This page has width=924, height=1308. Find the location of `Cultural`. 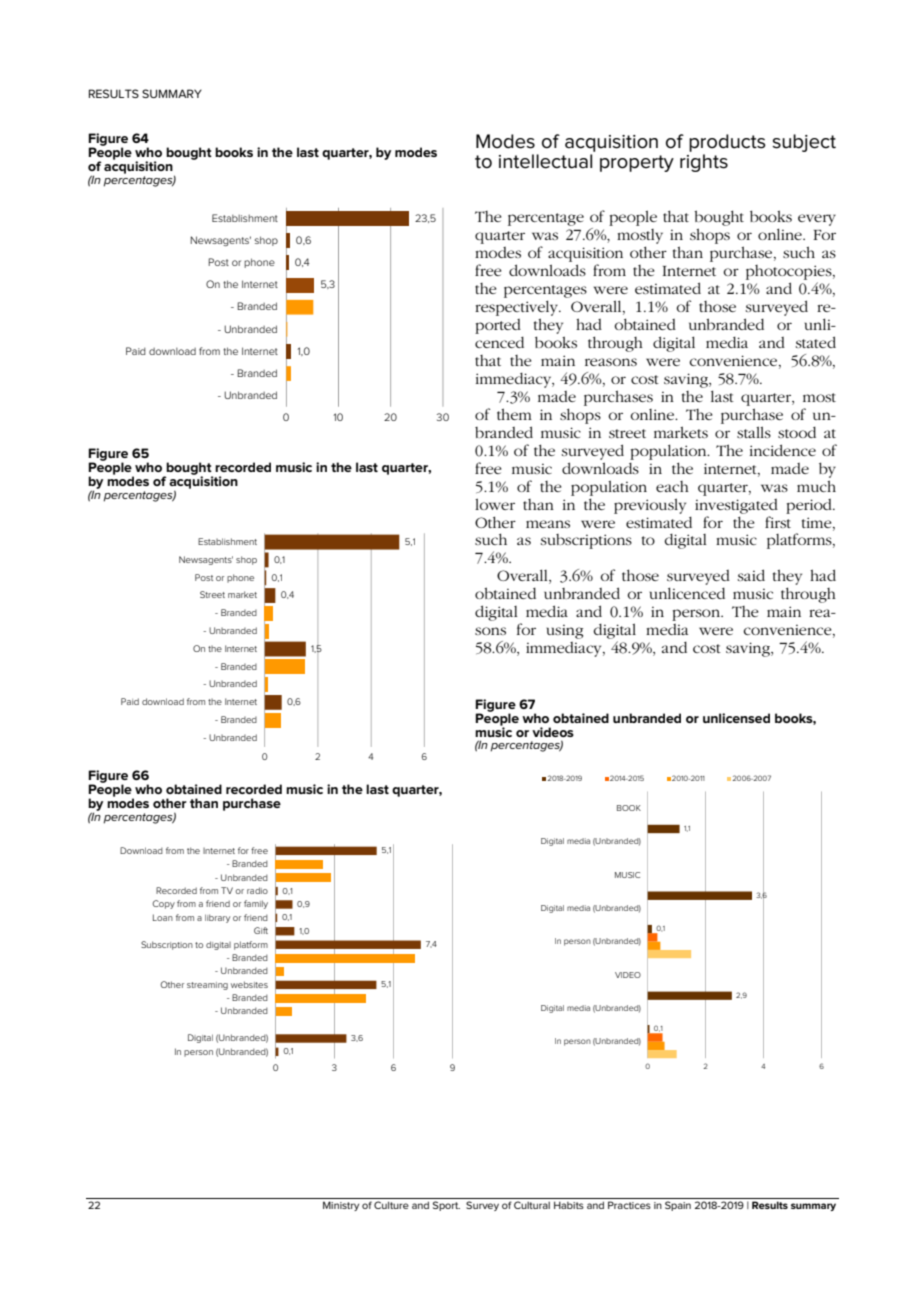

Cultural is located at coordinates (532, 1205).
